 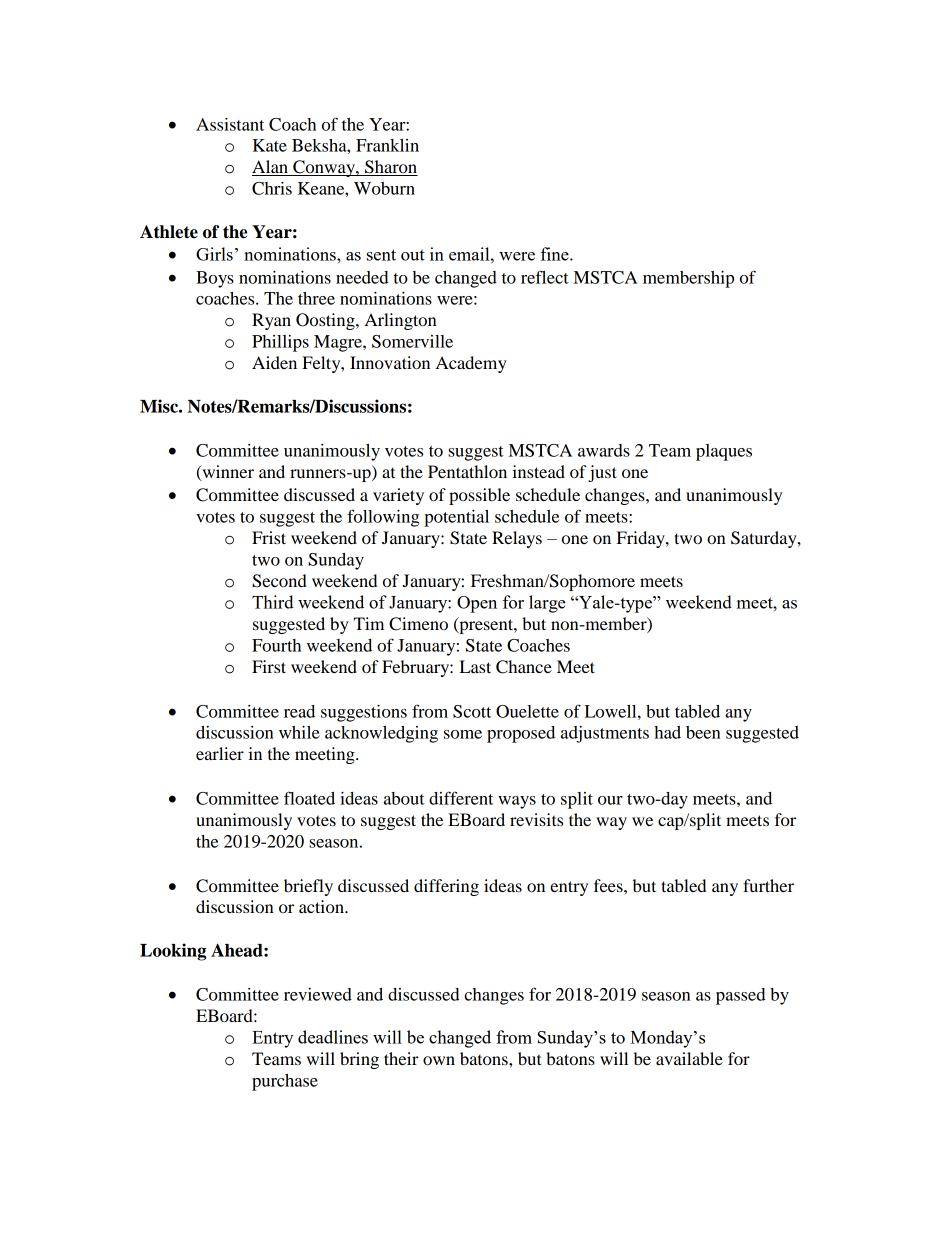 What do you see at coordinates (390, 168) in the screenshot?
I see `Sharon` at bounding box center [390, 168].
